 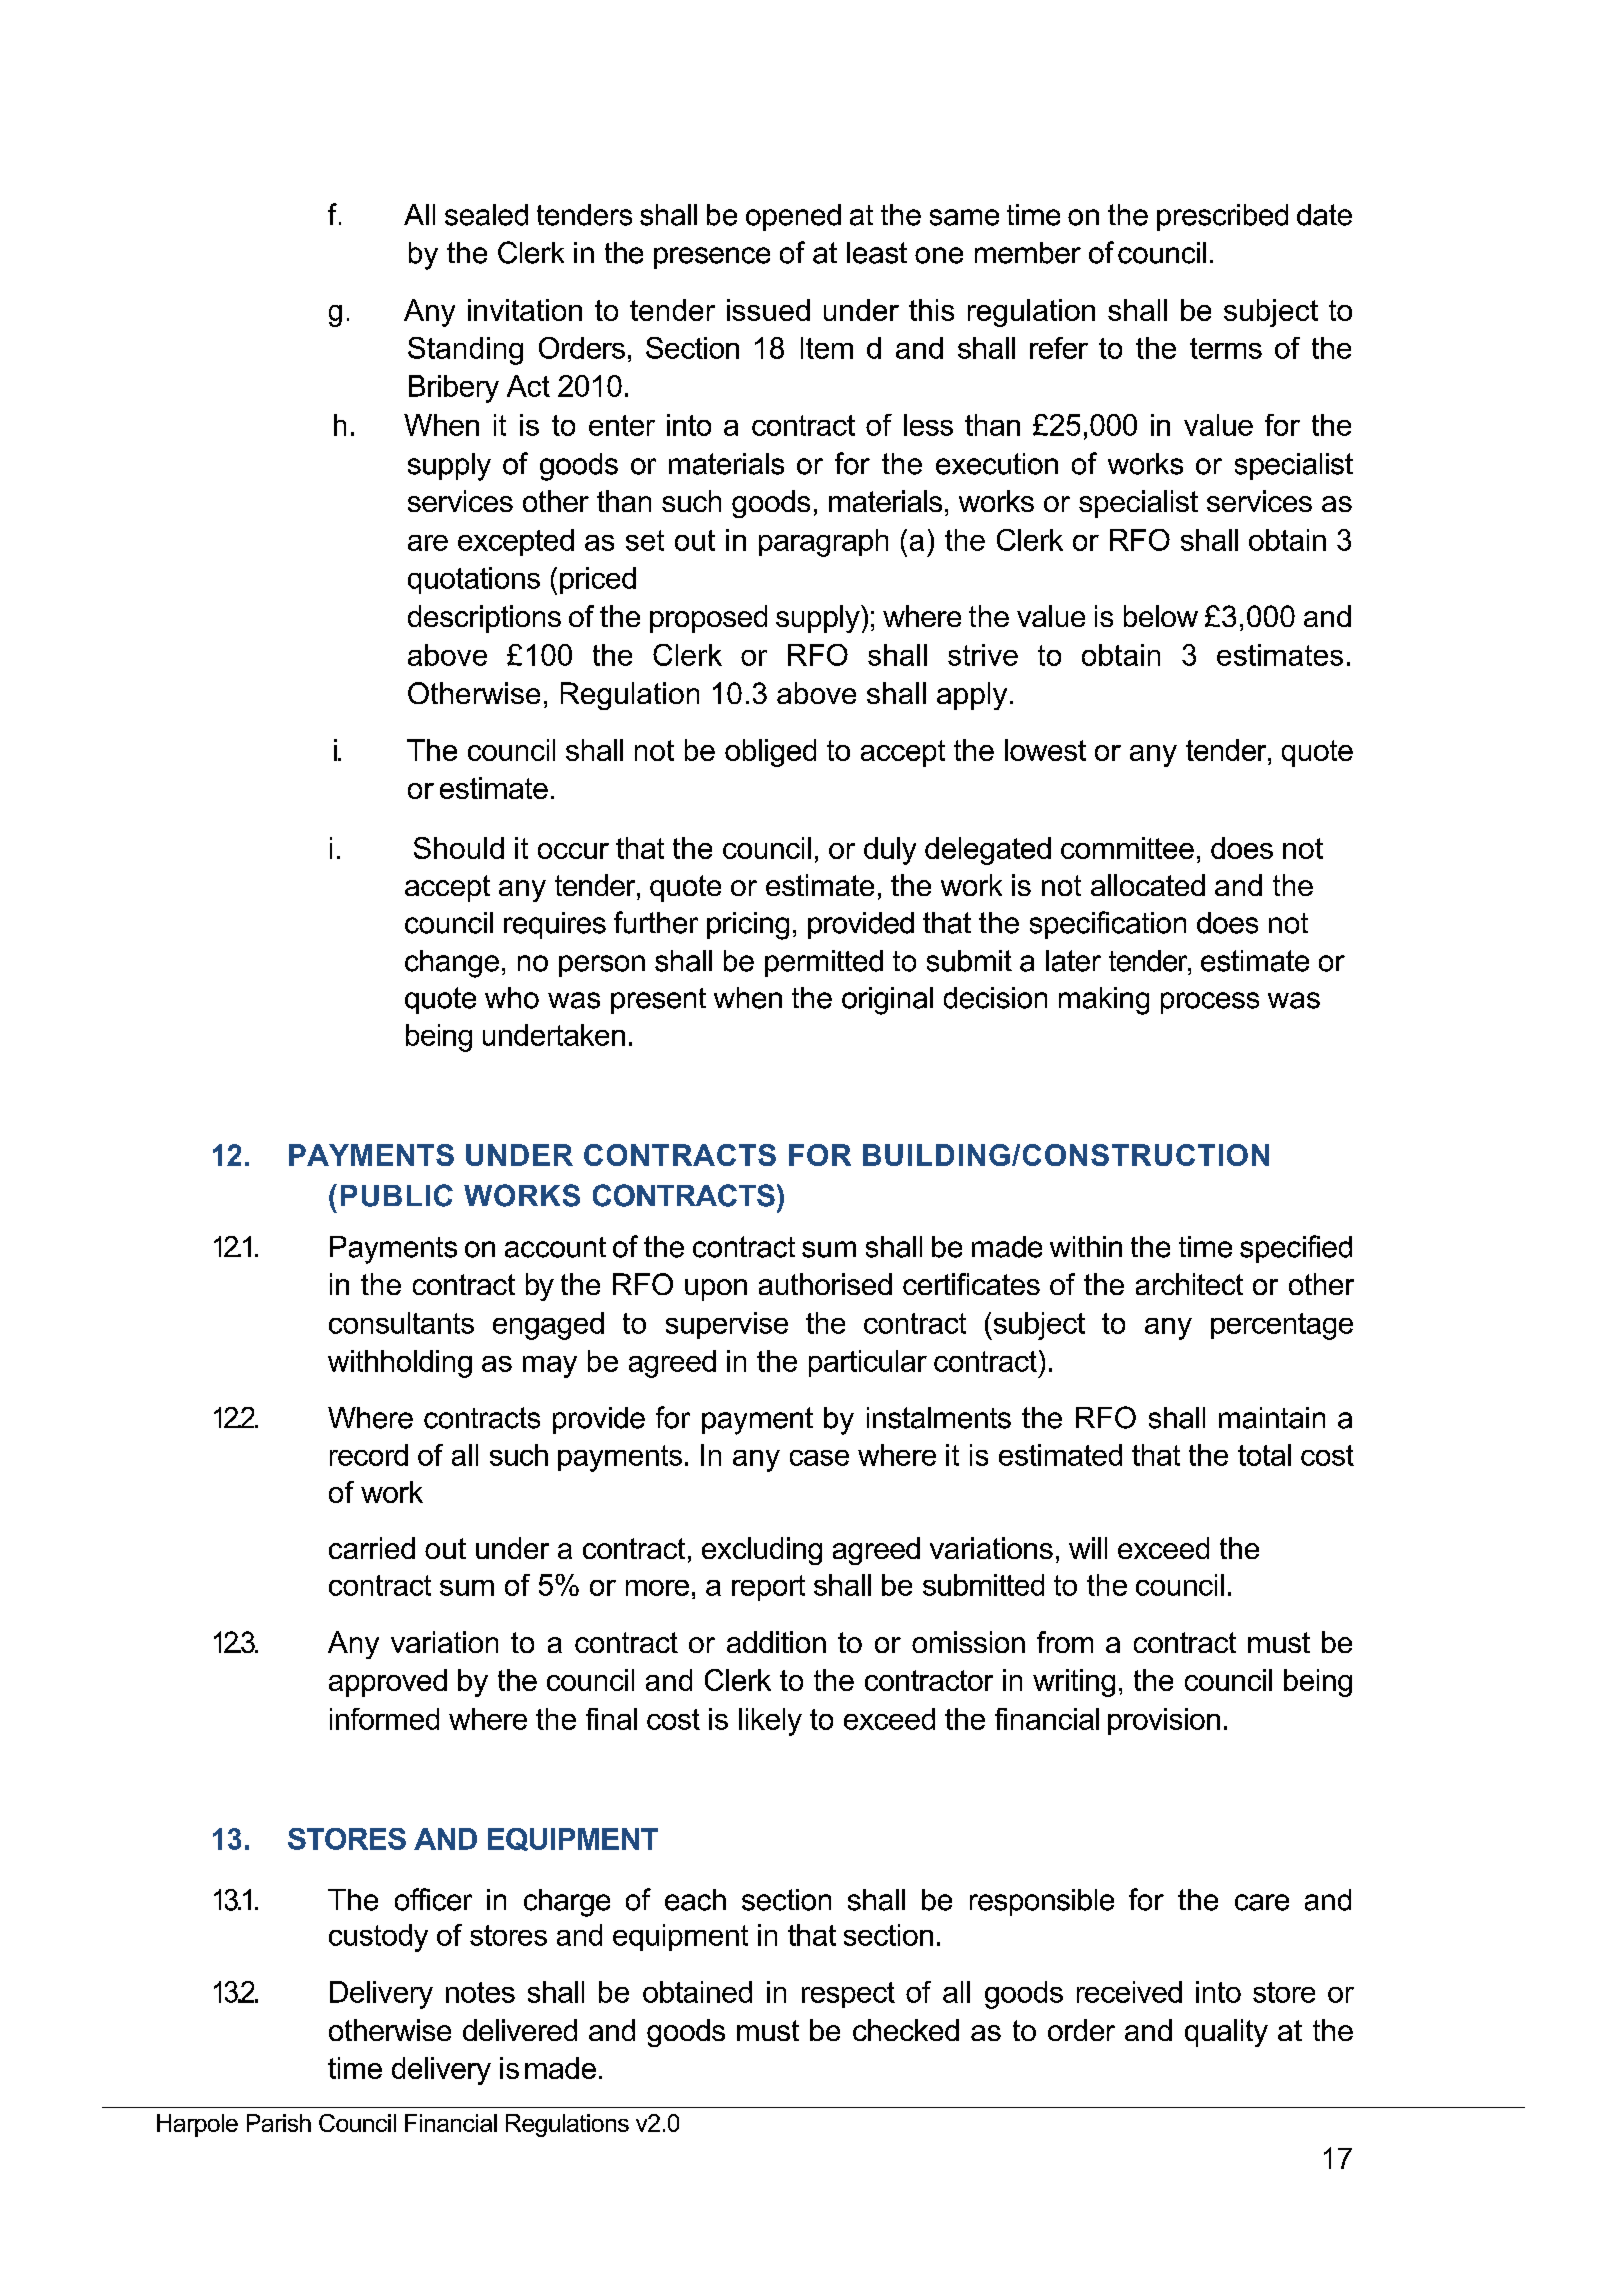 I want to click on authorised, so click(x=825, y=1284).
